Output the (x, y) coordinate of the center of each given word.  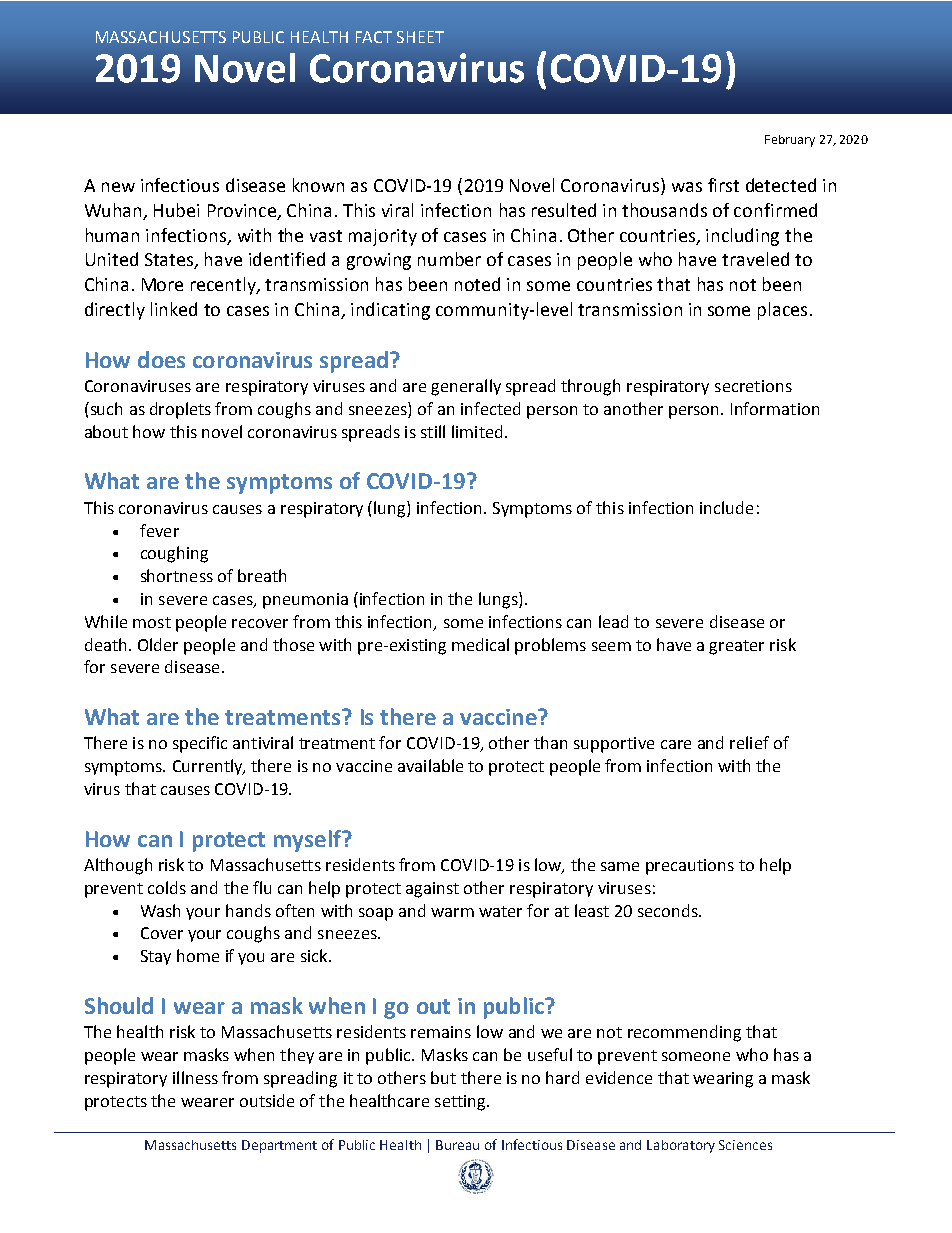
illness (195, 1077)
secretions (753, 386)
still (433, 431)
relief (749, 742)
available (430, 765)
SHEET (420, 37)
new (118, 187)
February (790, 141)
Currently (209, 767)
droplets (180, 410)
